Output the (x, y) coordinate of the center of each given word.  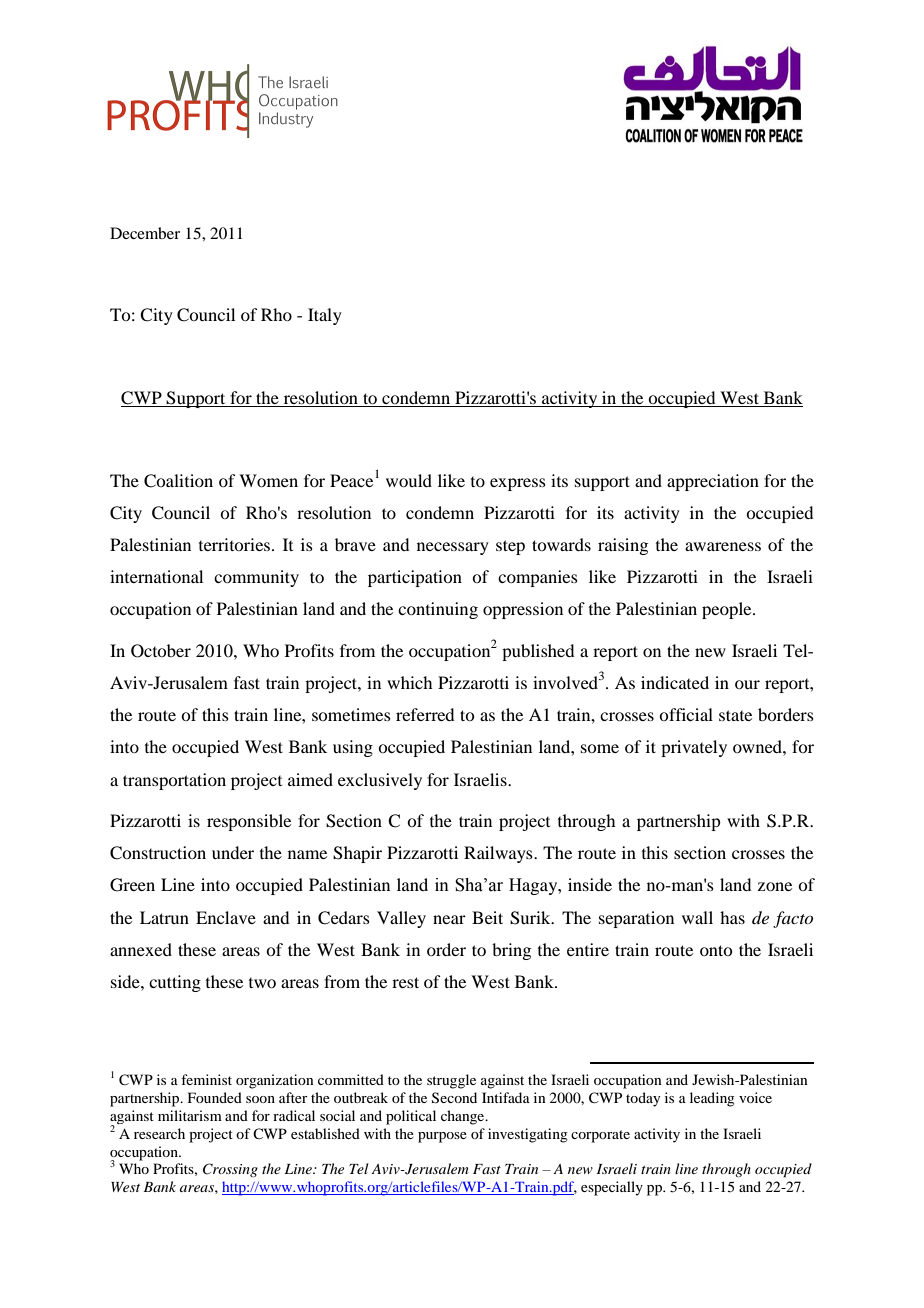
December (145, 233)
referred (425, 714)
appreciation (713, 482)
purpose (442, 1137)
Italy (325, 316)
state (735, 715)
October (161, 651)
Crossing (230, 1170)
